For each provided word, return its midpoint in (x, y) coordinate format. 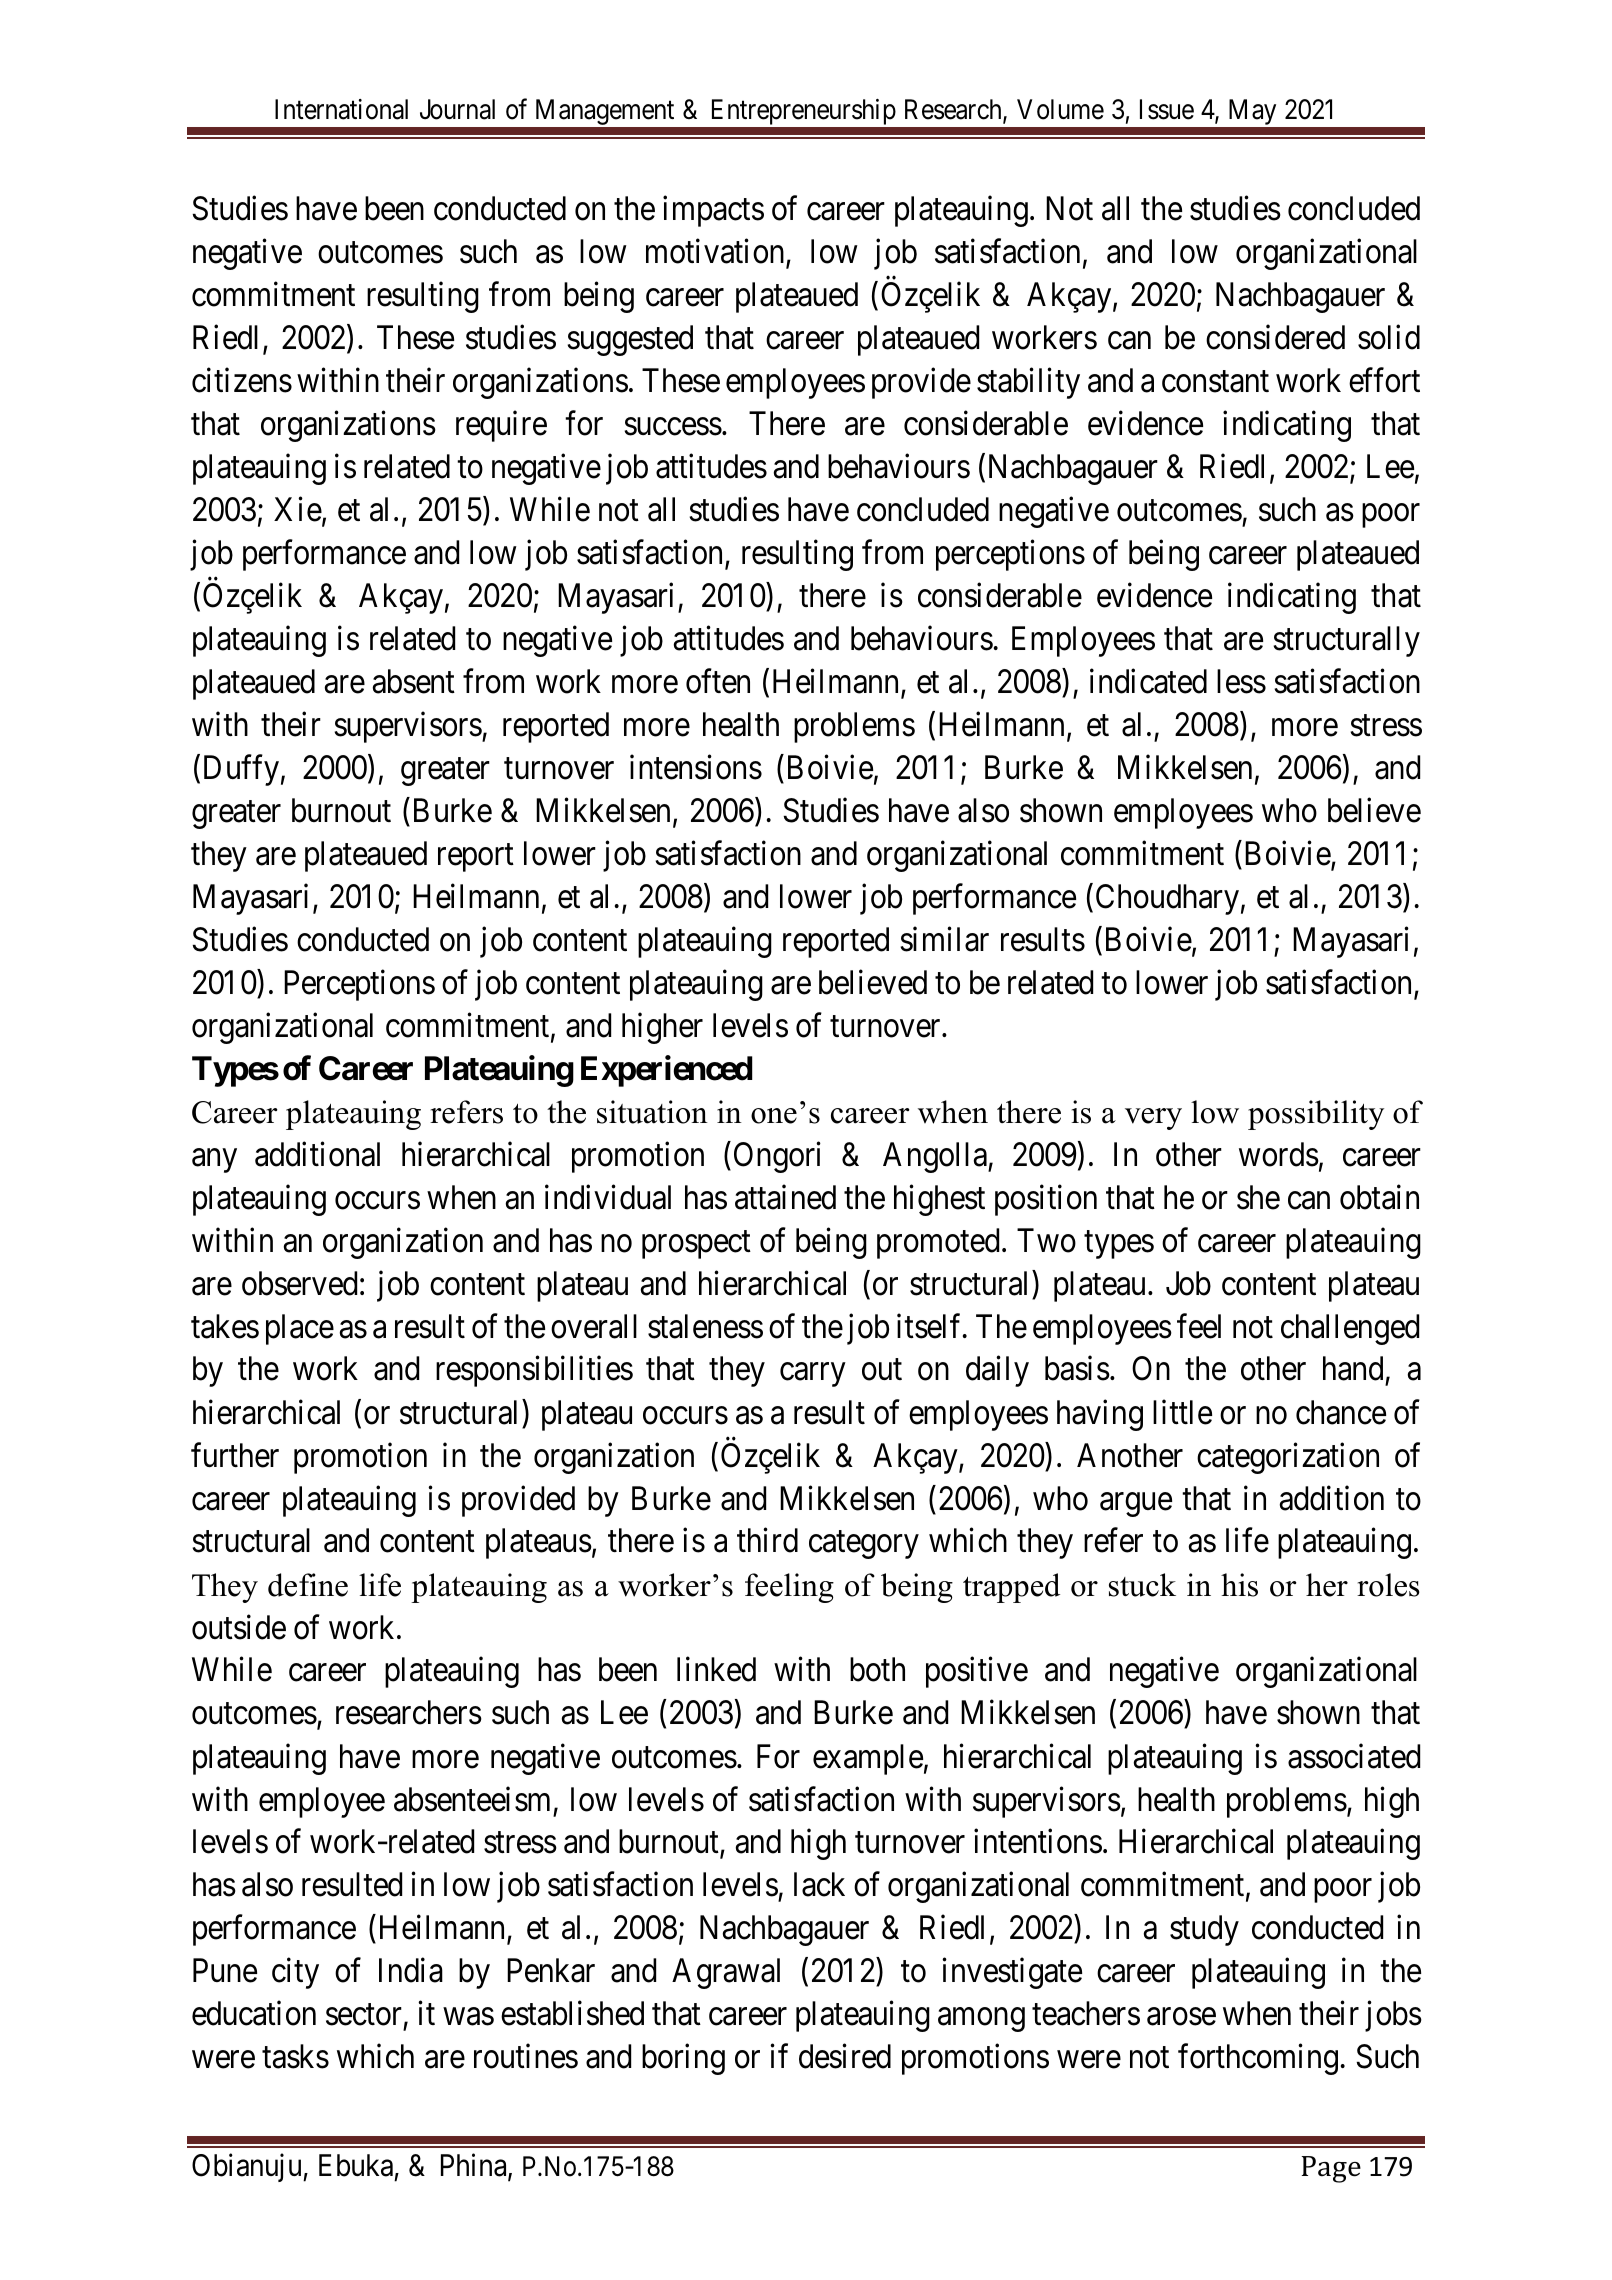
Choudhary (1167, 899)
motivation (716, 252)
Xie (298, 509)
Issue (1167, 110)
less (1241, 681)
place (300, 1329)
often (718, 681)
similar (944, 939)
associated (1354, 1756)
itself (931, 1326)
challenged (1350, 1329)
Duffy (241, 770)
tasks (295, 2056)
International (341, 109)
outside (239, 1627)
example (868, 1759)
